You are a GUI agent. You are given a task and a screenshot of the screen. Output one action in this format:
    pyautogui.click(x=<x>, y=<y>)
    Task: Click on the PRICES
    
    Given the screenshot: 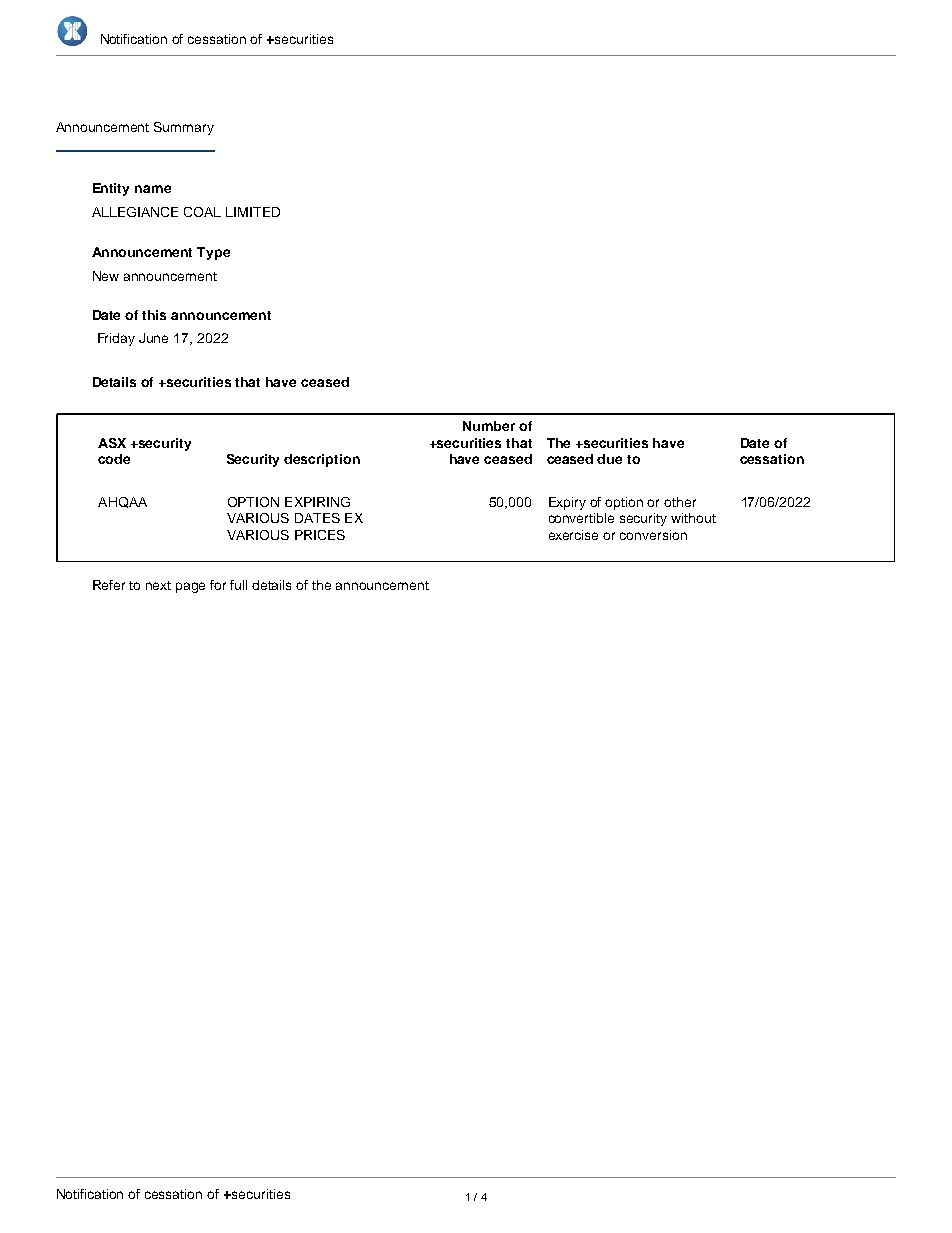 What is the action you would take?
    pyautogui.click(x=320, y=535)
